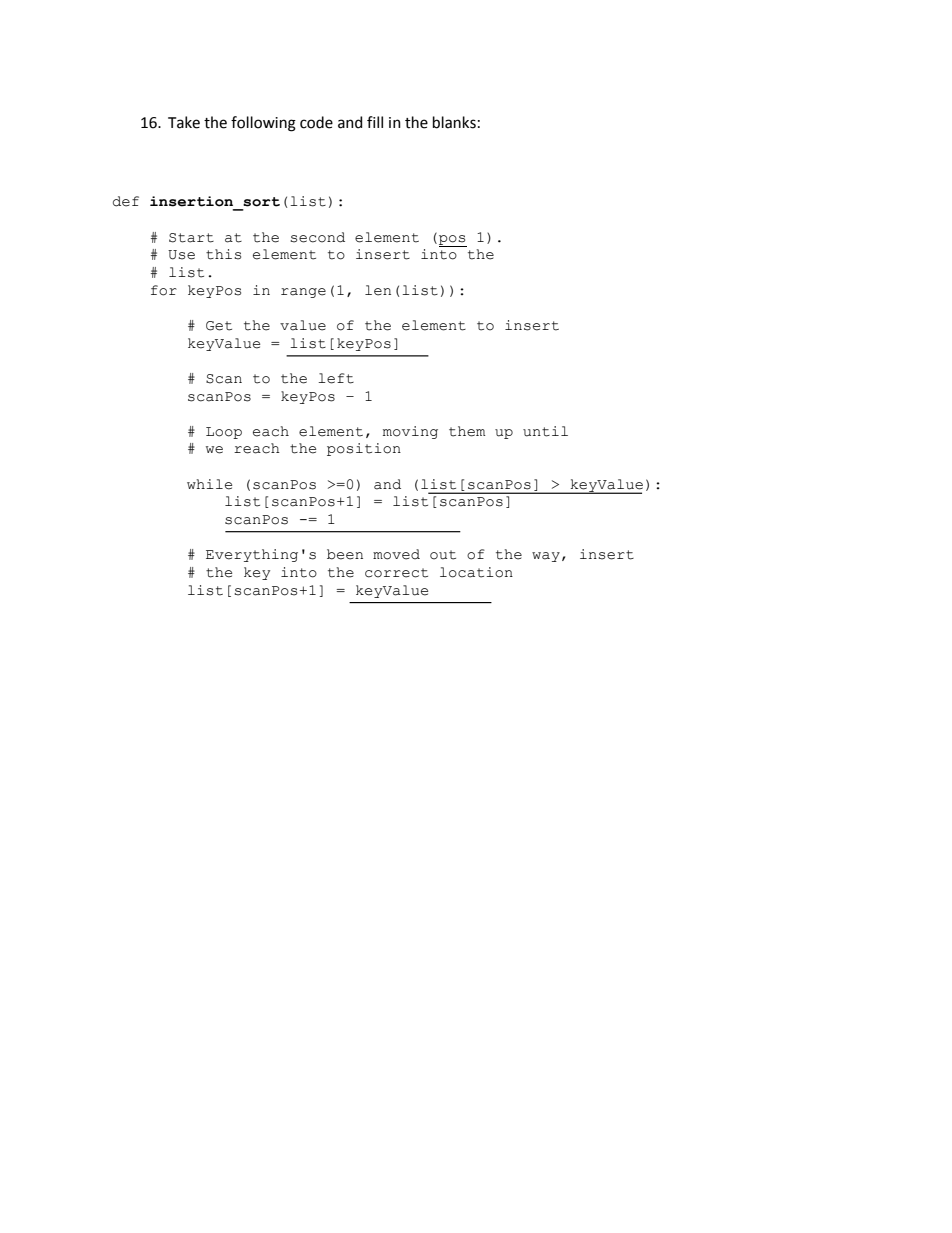 The width and height of the image is (952, 1233). I want to click on them, so click(467, 431).
